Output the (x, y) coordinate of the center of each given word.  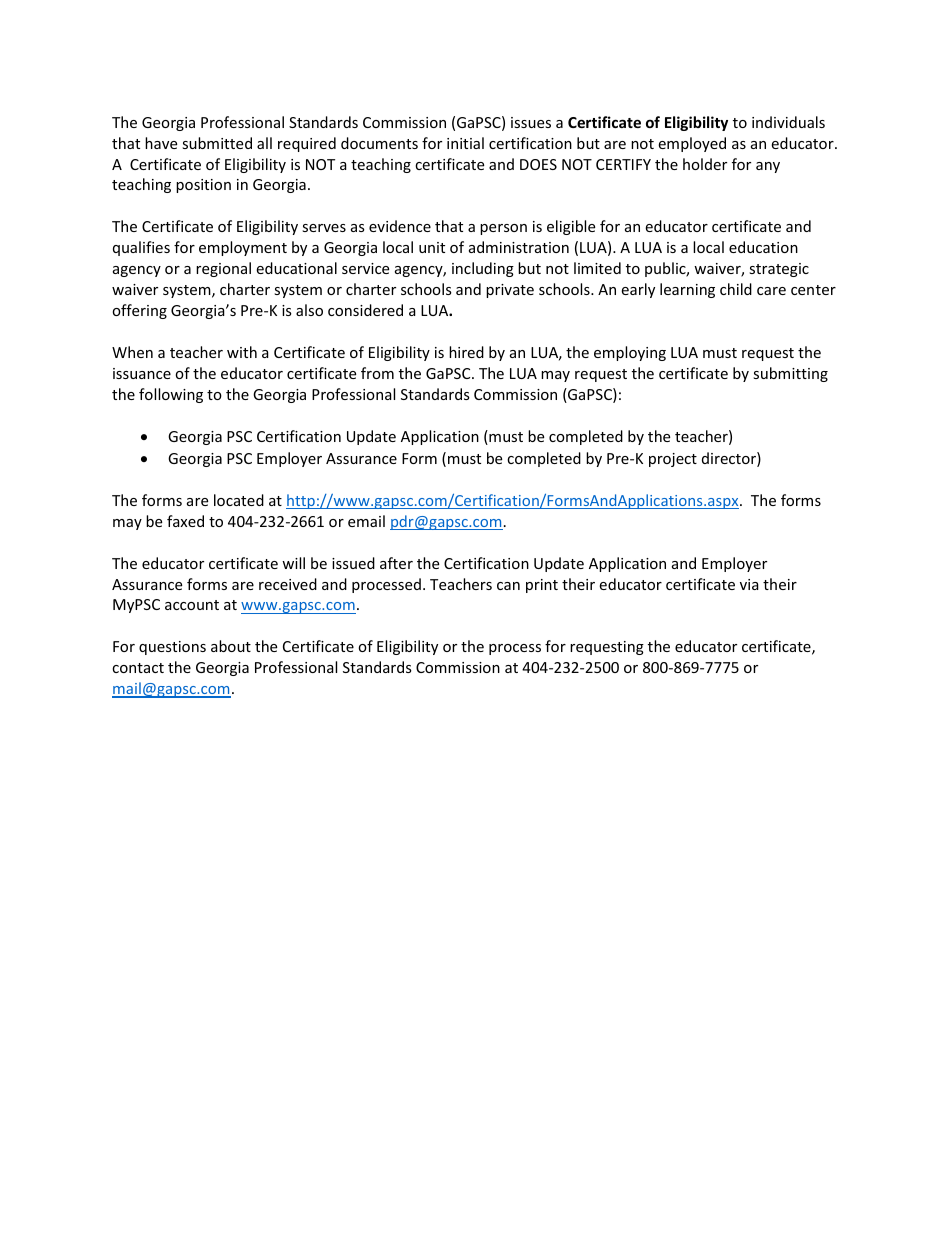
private (510, 291)
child (736, 289)
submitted (217, 143)
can (508, 586)
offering (139, 311)
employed (692, 144)
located (239, 500)
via (749, 584)
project (673, 460)
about (231, 646)
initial (465, 143)
